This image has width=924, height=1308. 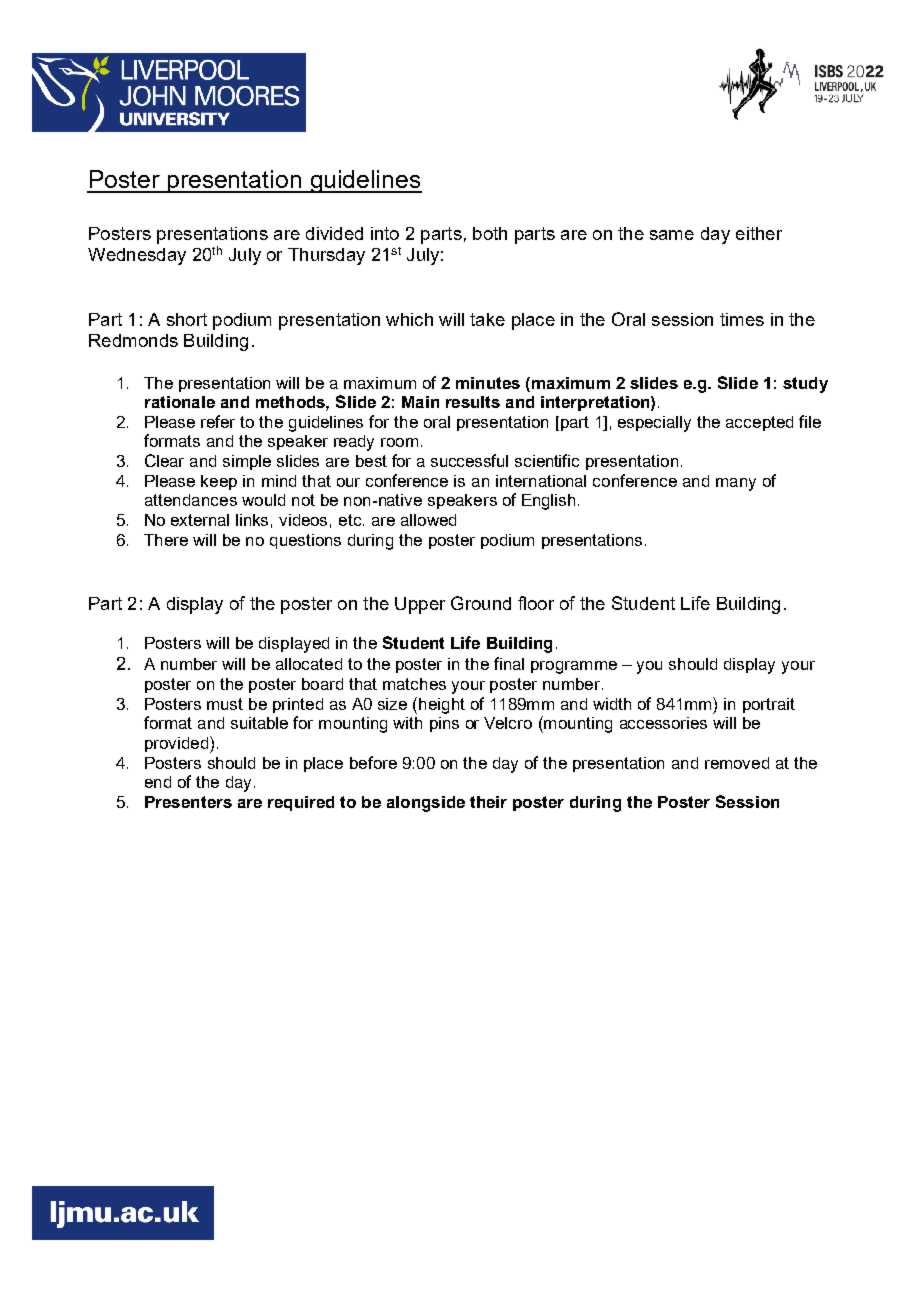 What do you see at coordinates (488, 802) in the image?
I see `their` at bounding box center [488, 802].
